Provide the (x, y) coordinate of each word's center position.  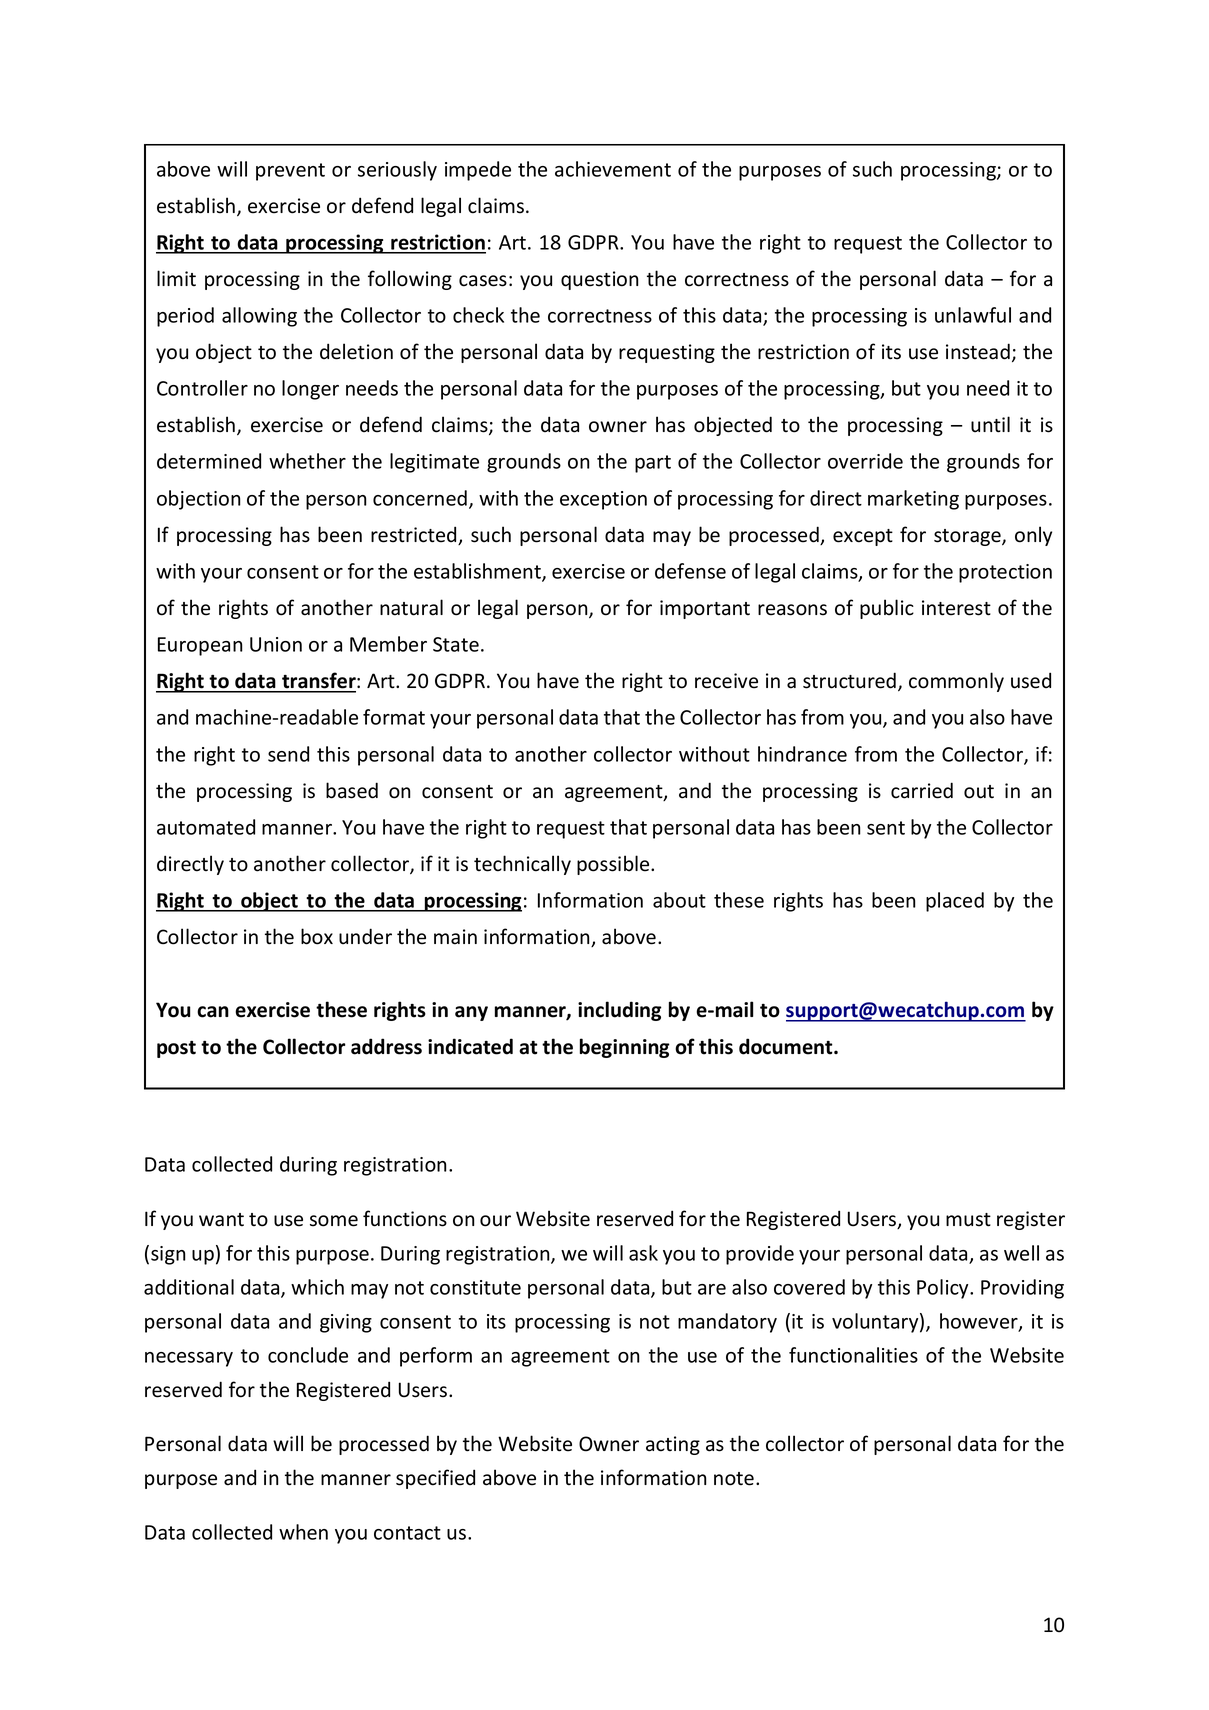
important (705, 609)
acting (673, 1445)
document (787, 1046)
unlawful (973, 315)
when (303, 1532)
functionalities (853, 1355)
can (213, 1012)
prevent (290, 172)
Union (276, 644)
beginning (625, 1048)
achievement (613, 169)
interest (956, 608)
